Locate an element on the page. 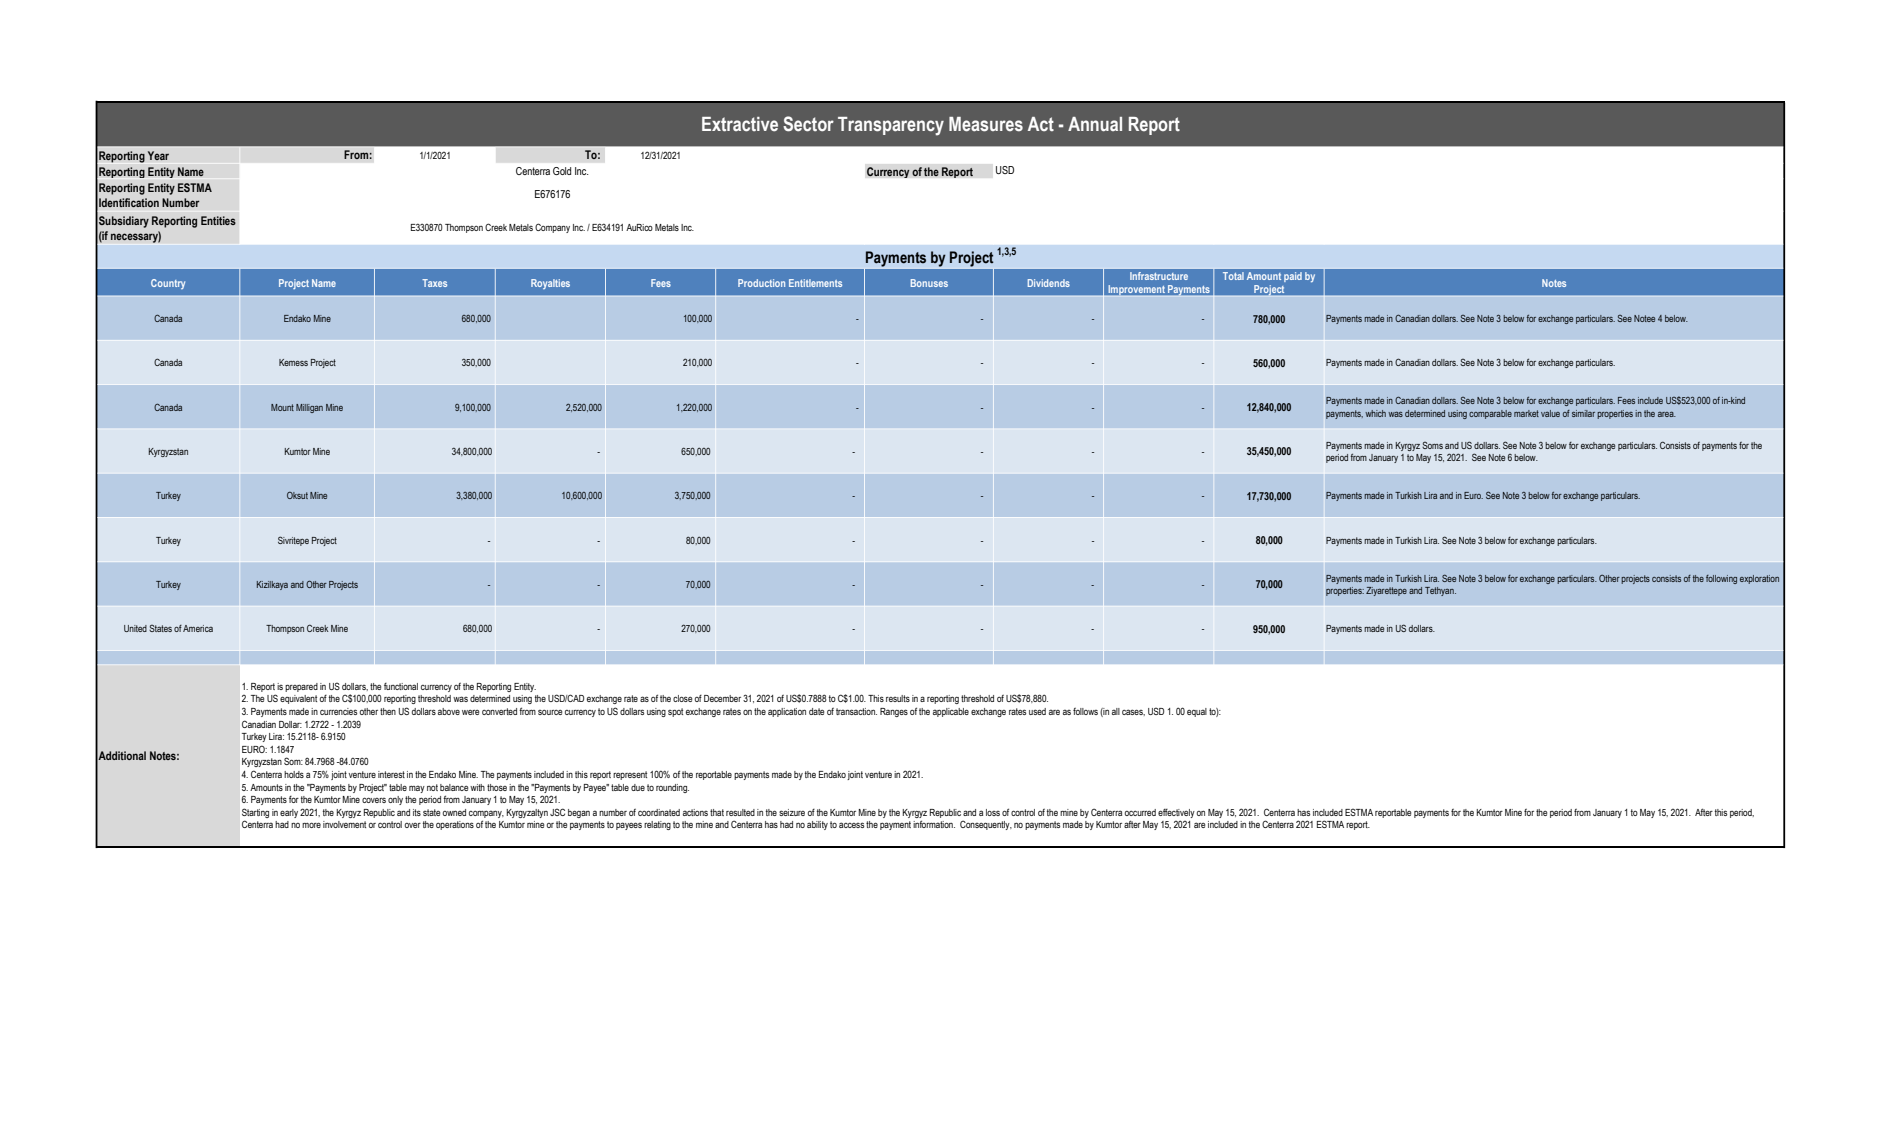 This image has height=1147, width=1890. value is located at coordinates (1550, 413).
